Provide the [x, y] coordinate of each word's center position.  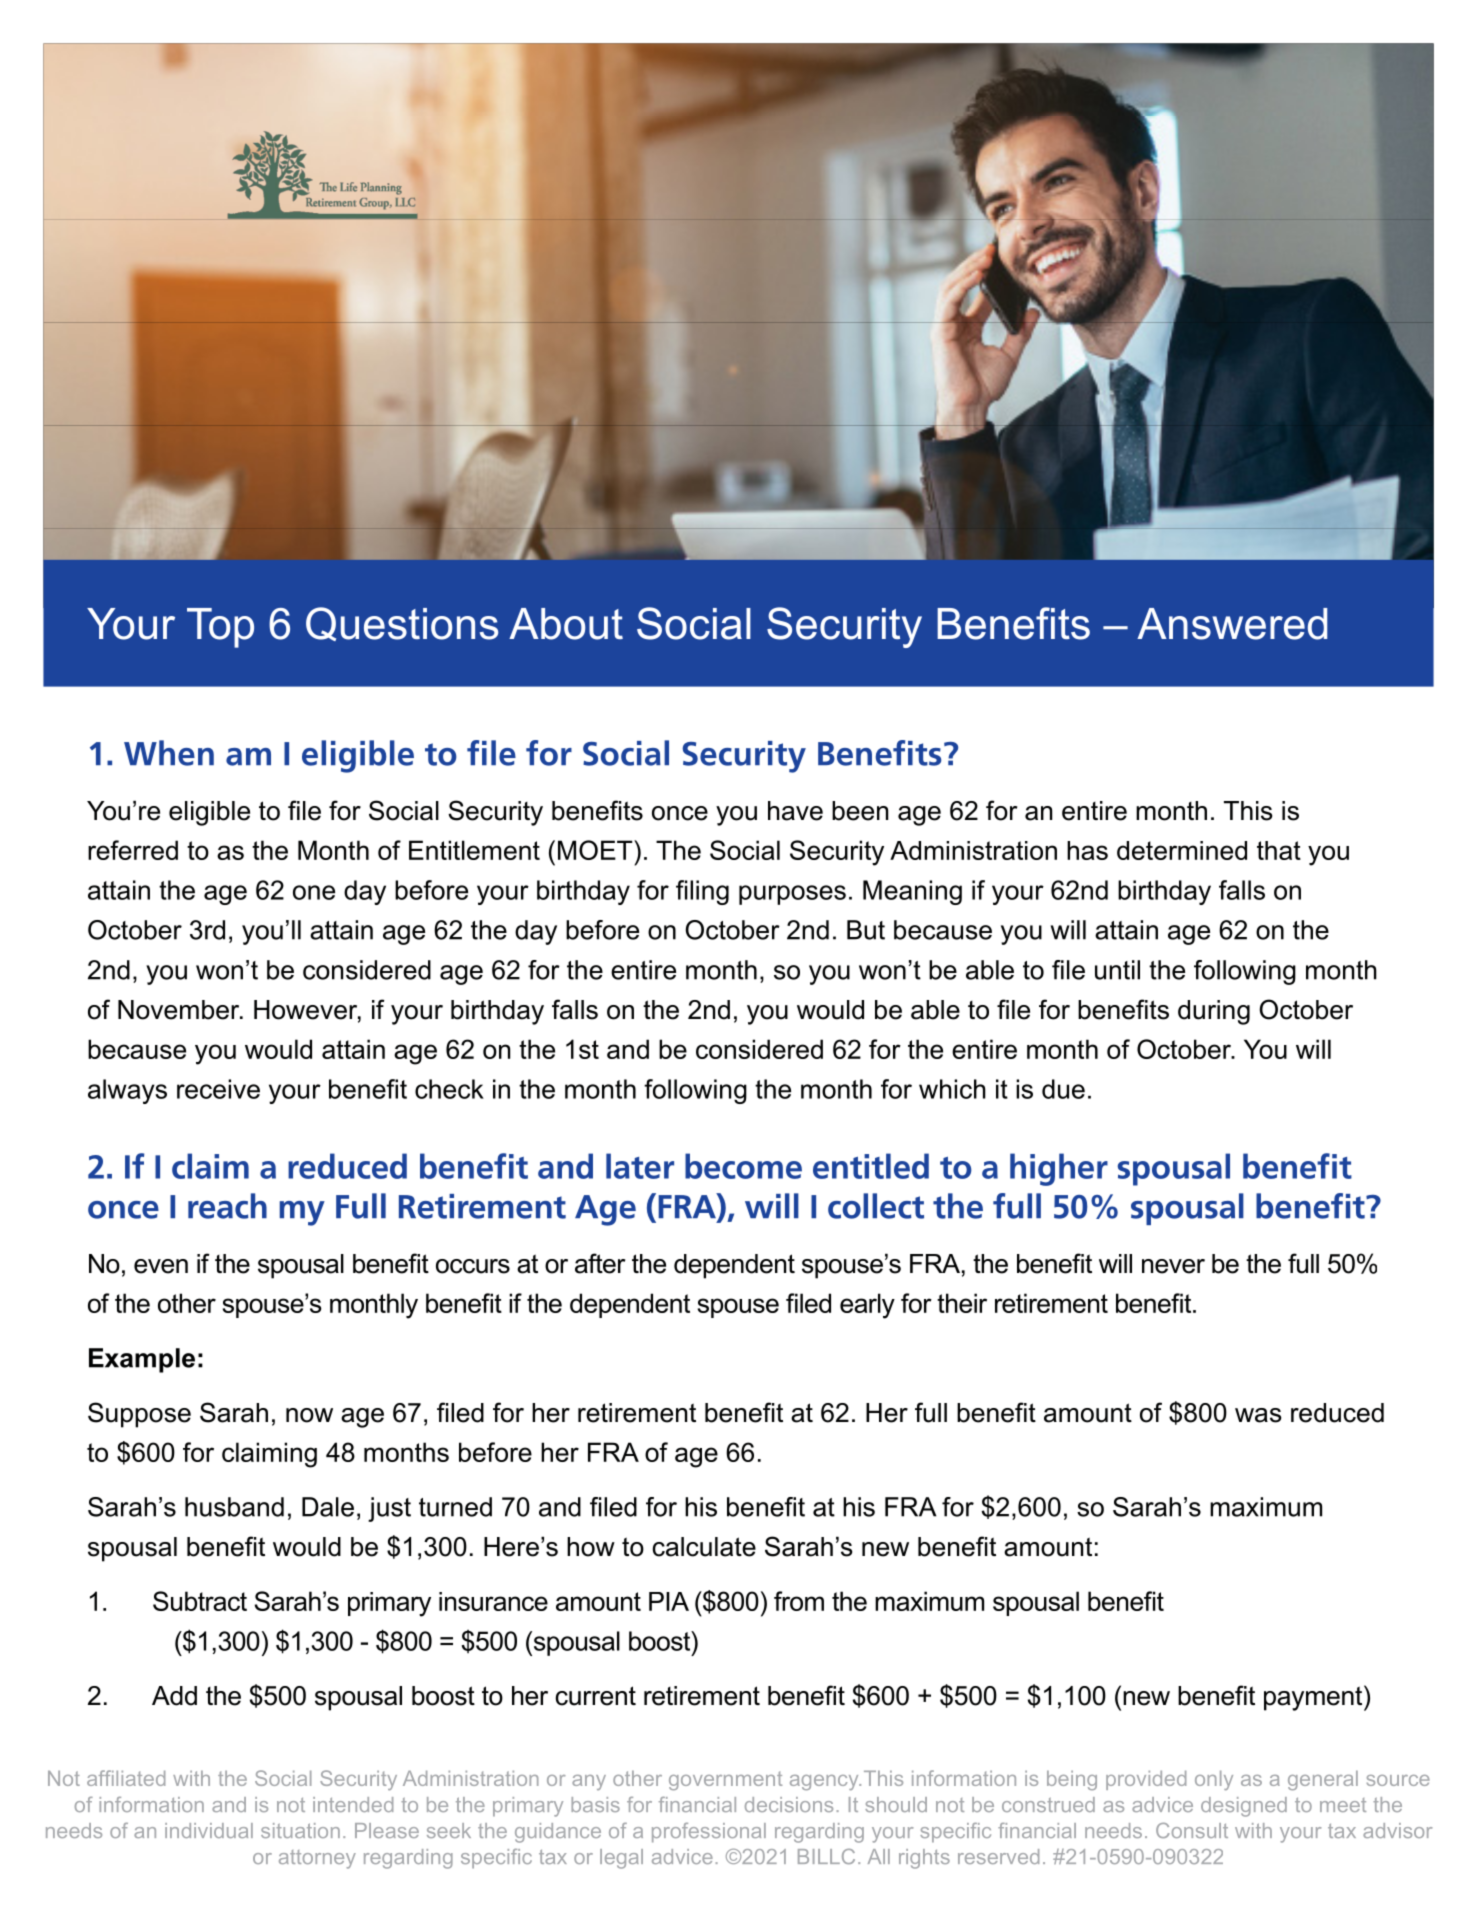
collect [876, 1206]
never [1173, 1266]
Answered [1232, 624]
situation [300, 1830]
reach [227, 1206]
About [566, 624]
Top [220, 628]
